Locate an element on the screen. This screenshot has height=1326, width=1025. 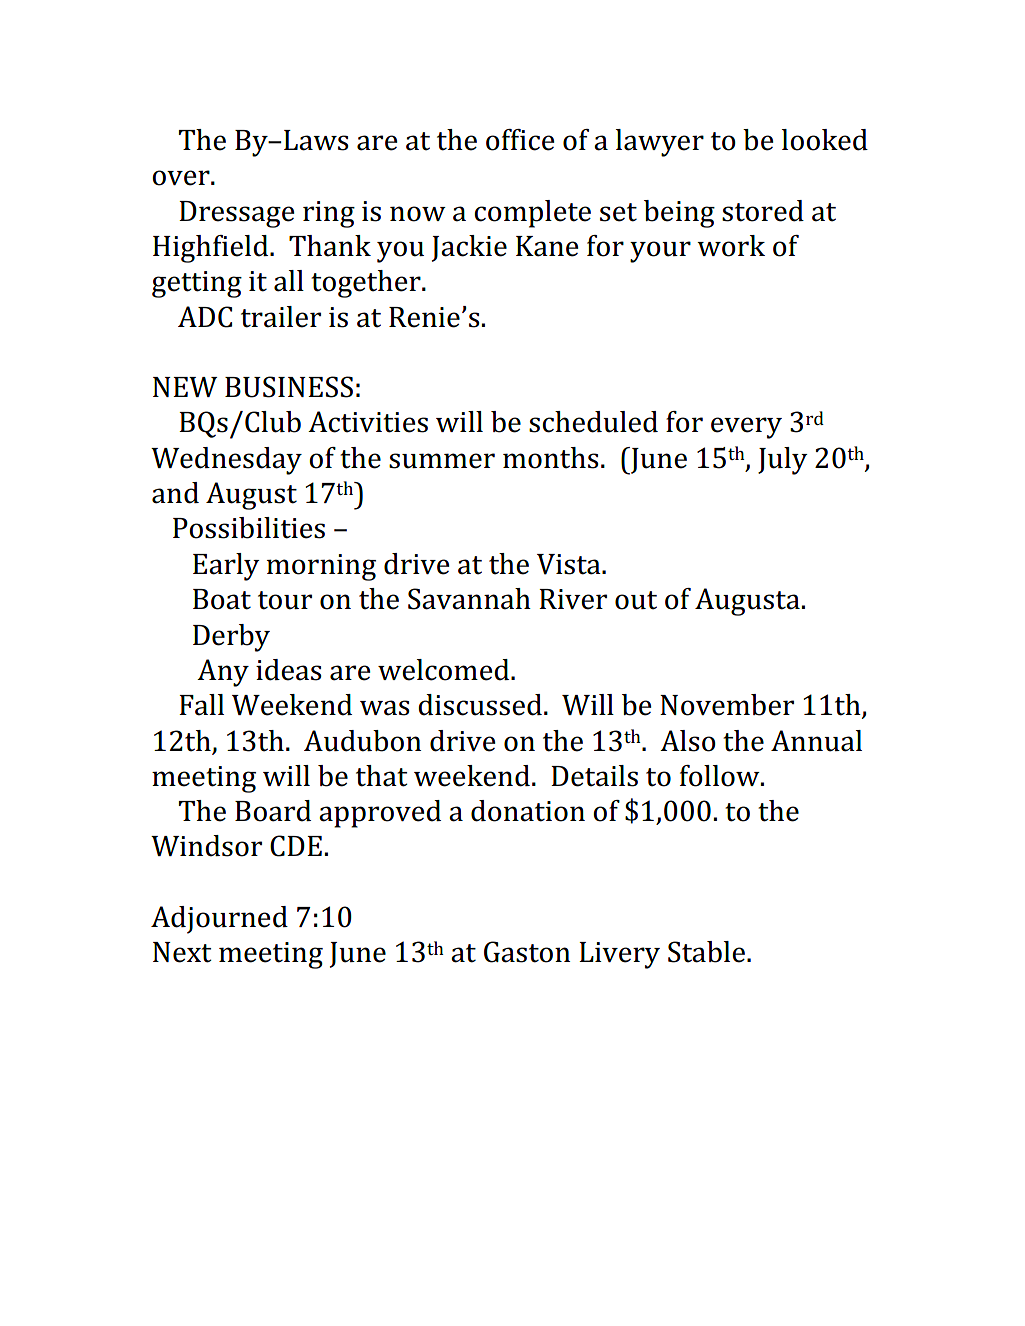
stored is located at coordinates (763, 211).
